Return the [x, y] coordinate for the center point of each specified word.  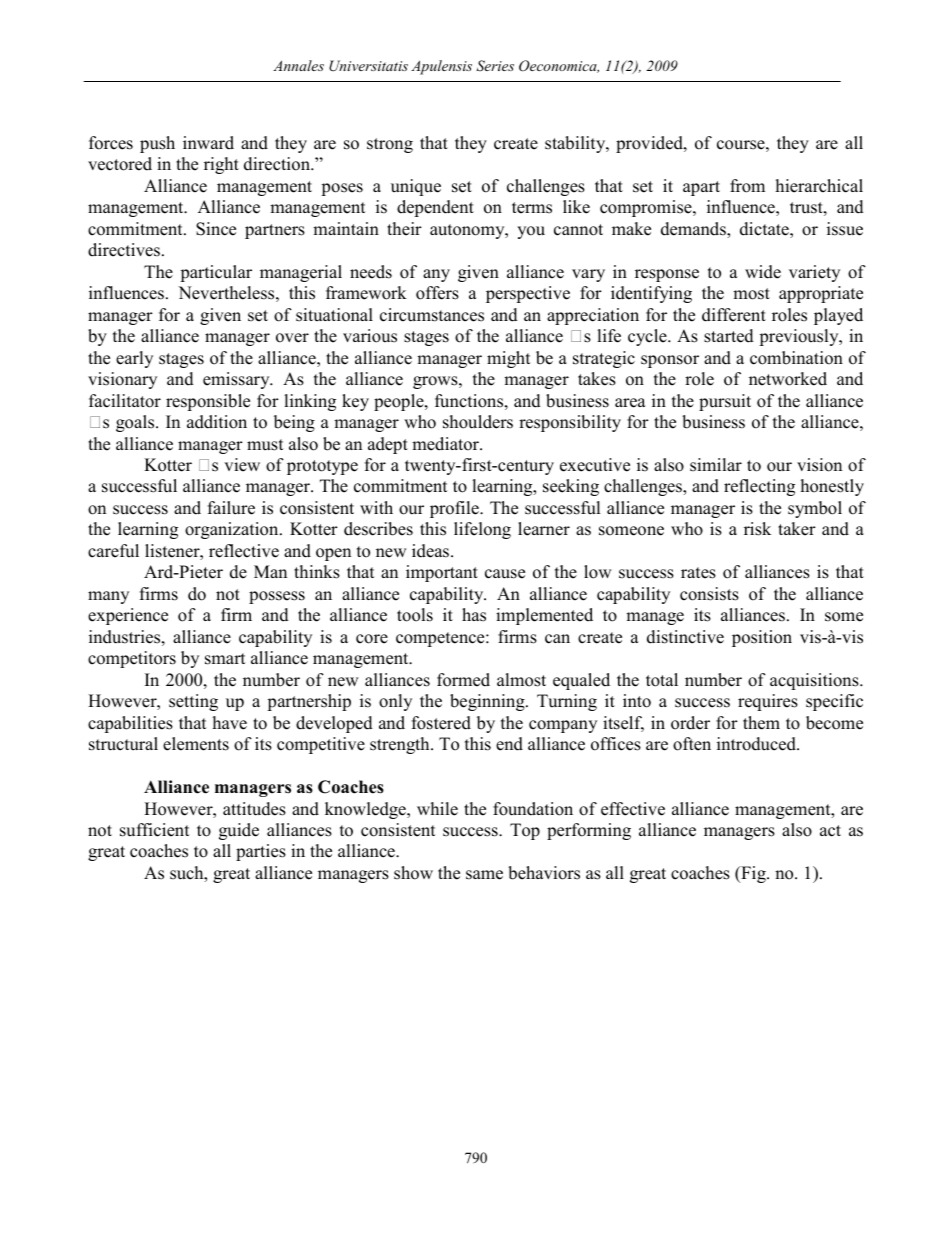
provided [650, 144]
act [830, 831]
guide [239, 831]
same [484, 875]
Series [495, 66]
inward [208, 143]
